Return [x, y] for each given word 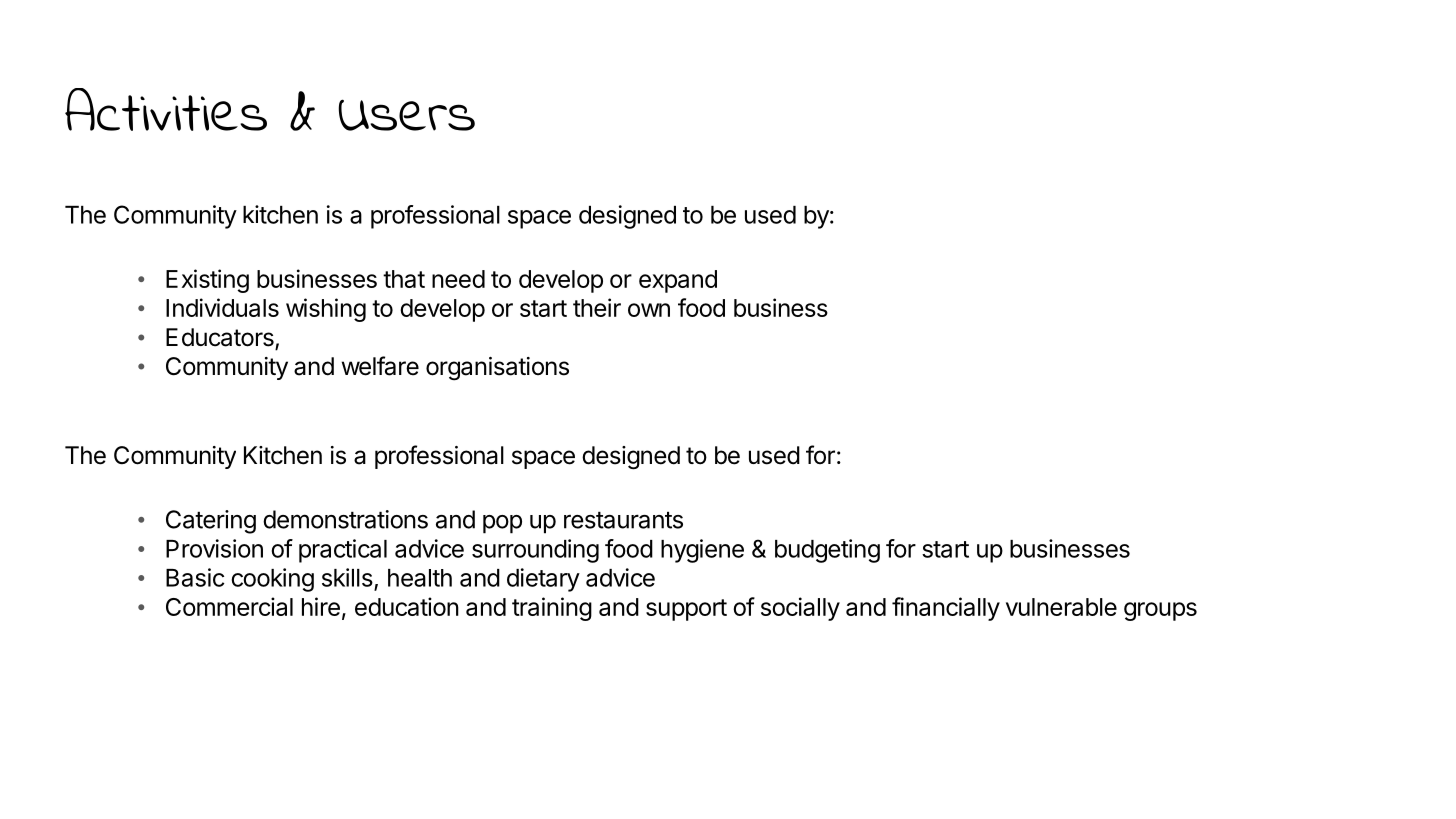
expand [678, 281]
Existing [207, 281]
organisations [497, 369]
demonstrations [345, 519]
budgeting [827, 551]
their [597, 307]
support [686, 610]
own [649, 310]
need [458, 279]
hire [321, 606]
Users [406, 115]
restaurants [623, 520]
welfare [380, 366]
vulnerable [1061, 607]
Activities [166, 109]
